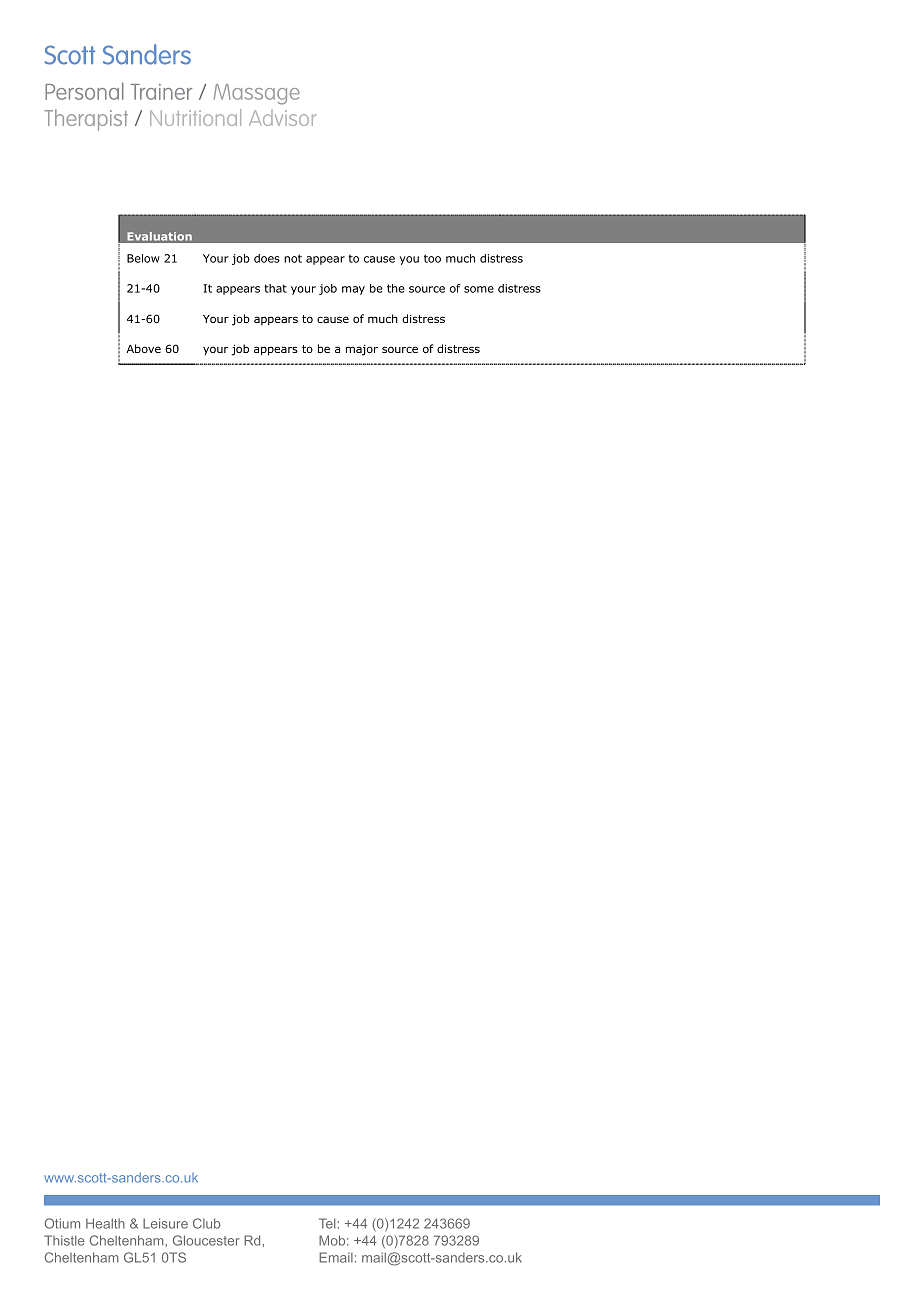 Image resolution: width=924 pixels, height=1308 pixels. I want to click on major, so click(362, 350).
